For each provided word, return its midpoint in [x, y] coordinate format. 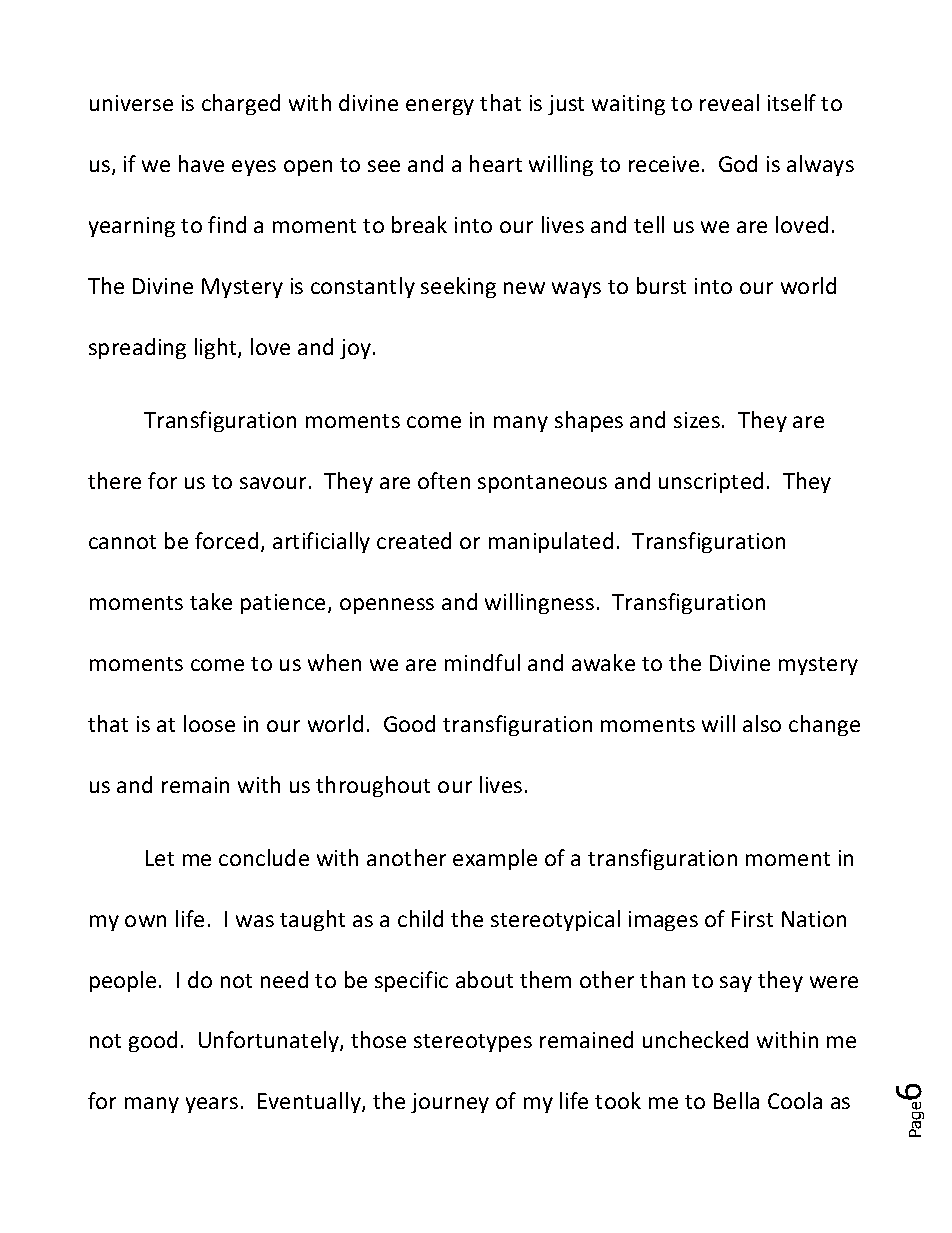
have [201, 163]
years [212, 1105]
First [752, 919]
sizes [697, 420]
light [217, 348]
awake [603, 662]
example [495, 859]
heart [496, 163]
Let [160, 858]
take [211, 601]
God [738, 163]
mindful [482, 662]
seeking [458, 287]
